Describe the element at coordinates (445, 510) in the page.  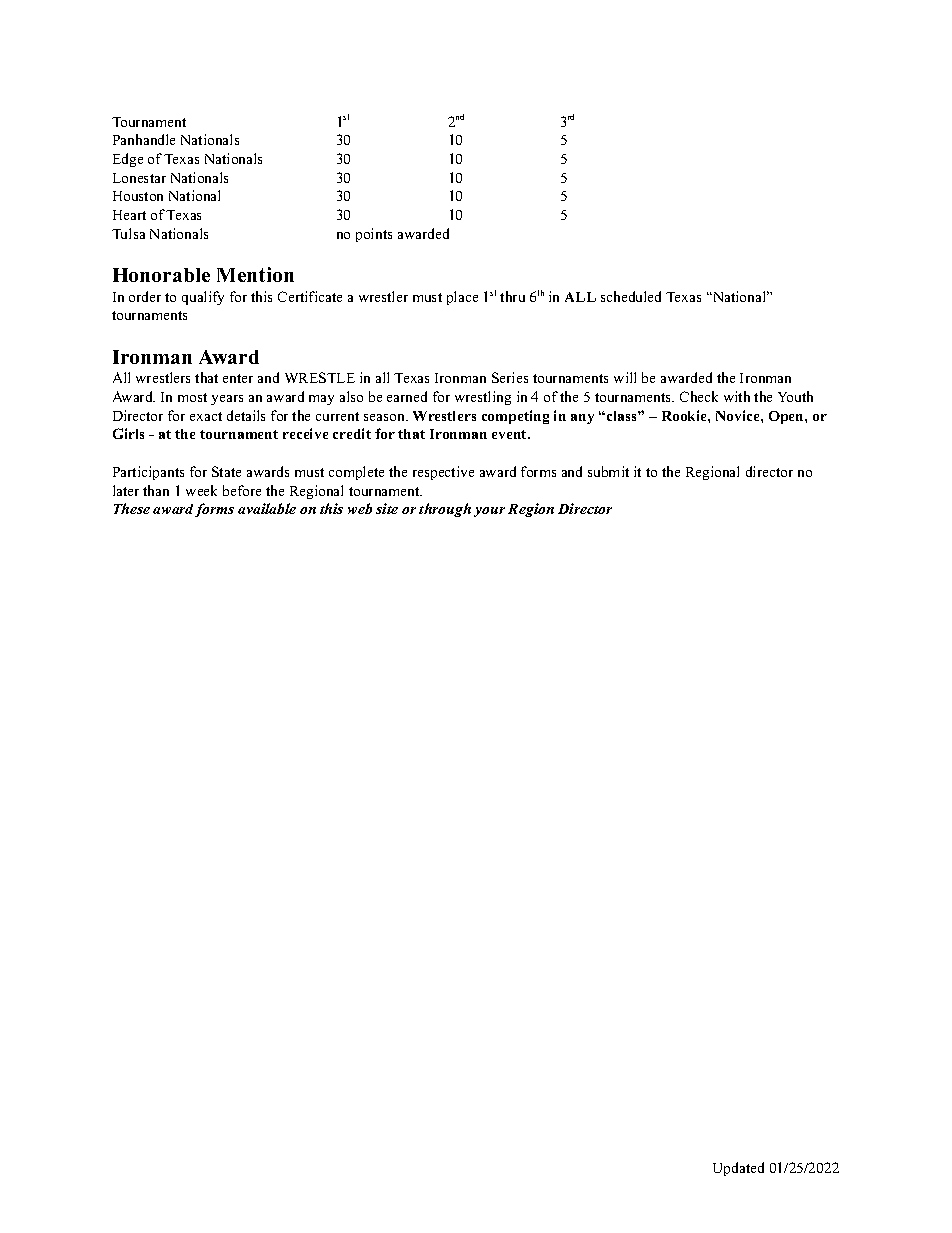
I see `through` at that location.
